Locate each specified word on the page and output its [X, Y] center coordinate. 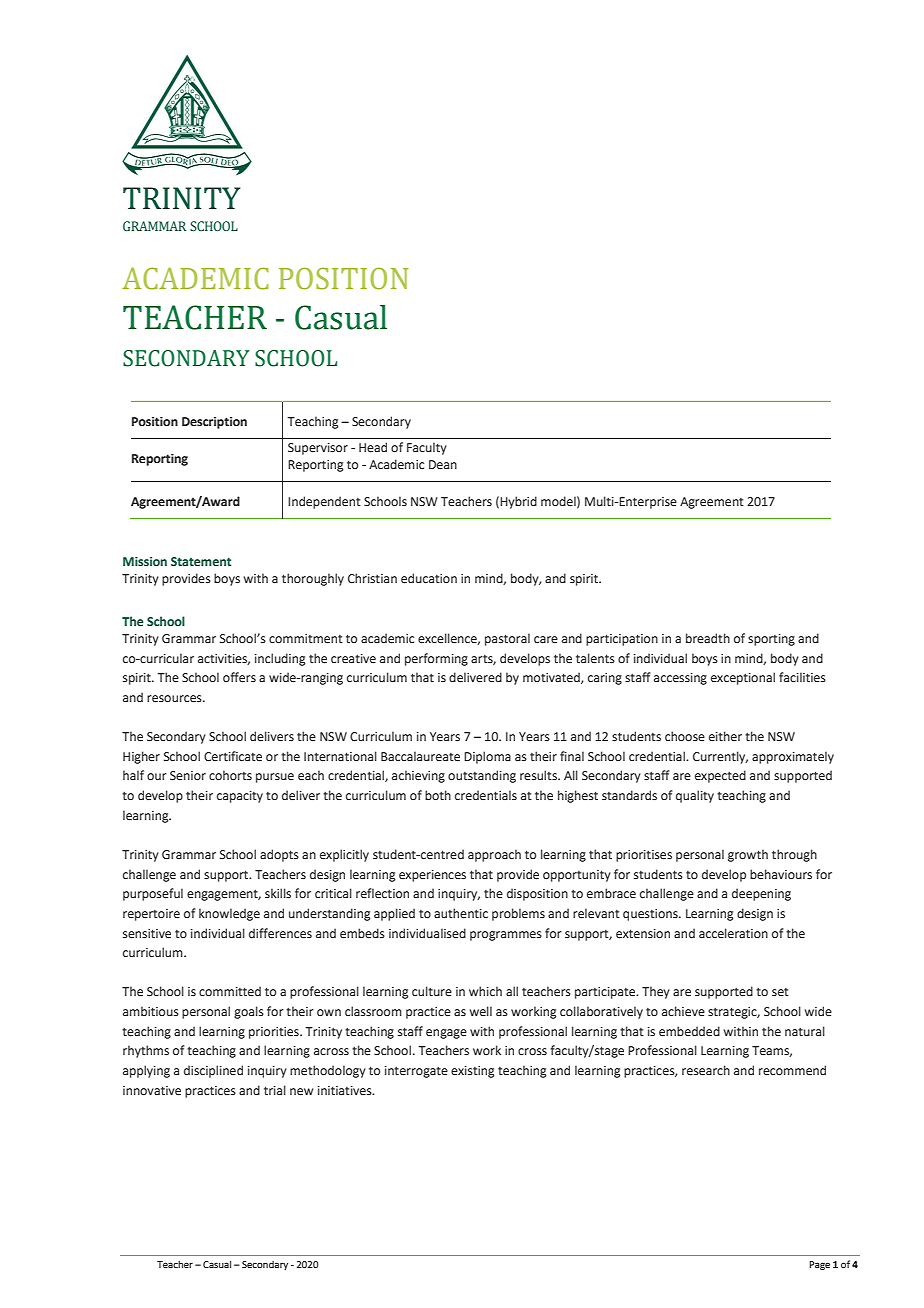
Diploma [487, 757]
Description [214, 423]
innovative [152, 1091]
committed [230, 991]
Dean [443, 464]
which [485, 991]
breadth [708, 638]
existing [472, 1072]
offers [239, 677]
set [780, 992]
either [725, 736]
